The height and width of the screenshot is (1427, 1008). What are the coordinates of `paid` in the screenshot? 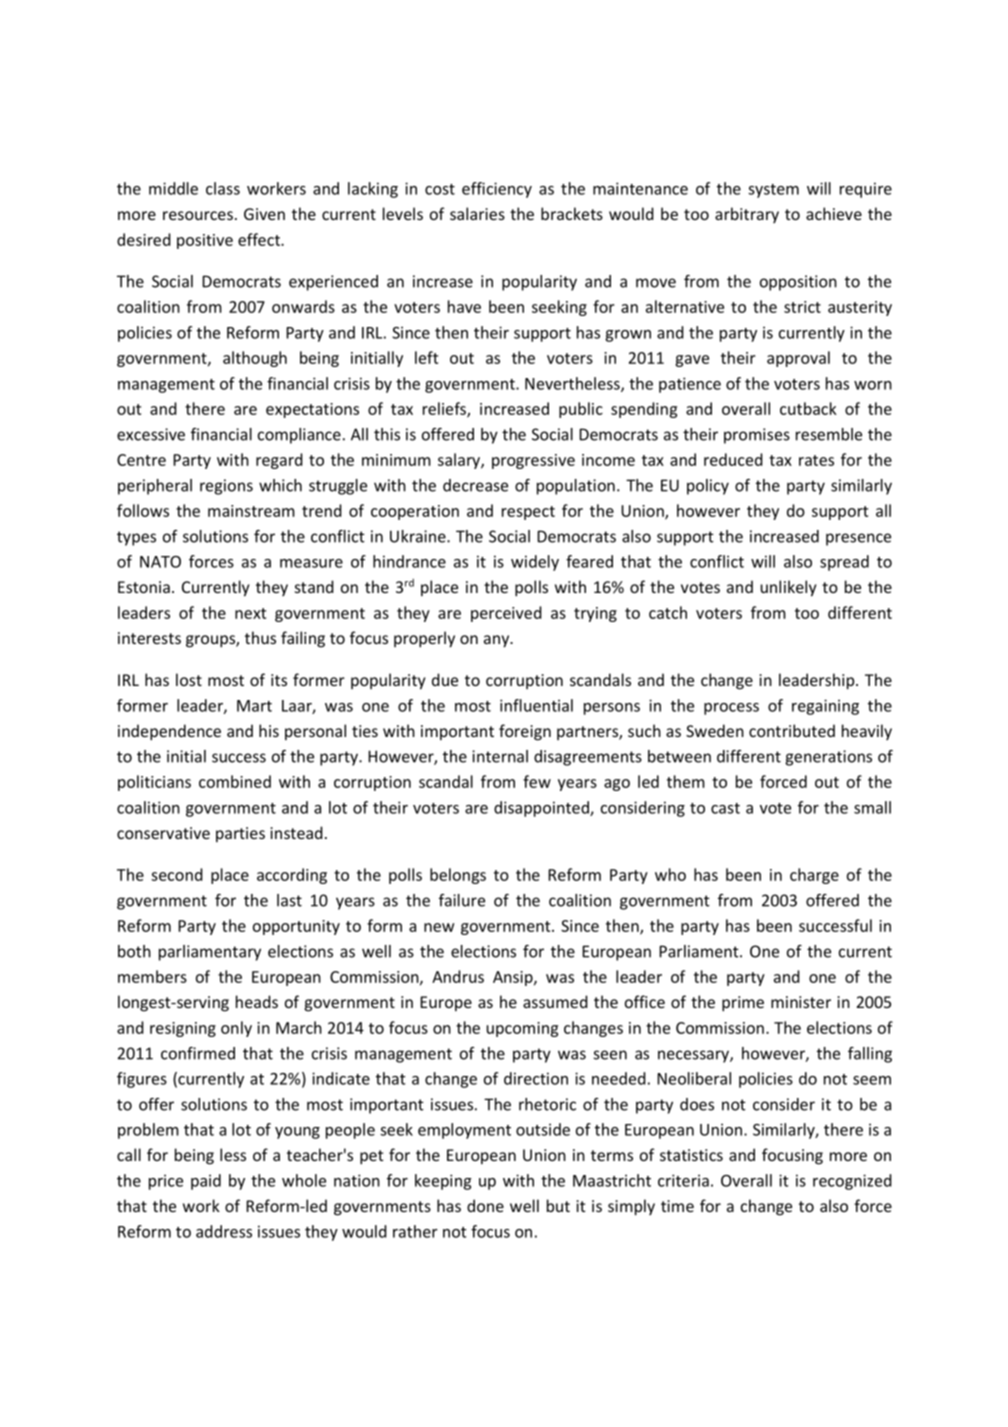 It's located at (206, 1182).
